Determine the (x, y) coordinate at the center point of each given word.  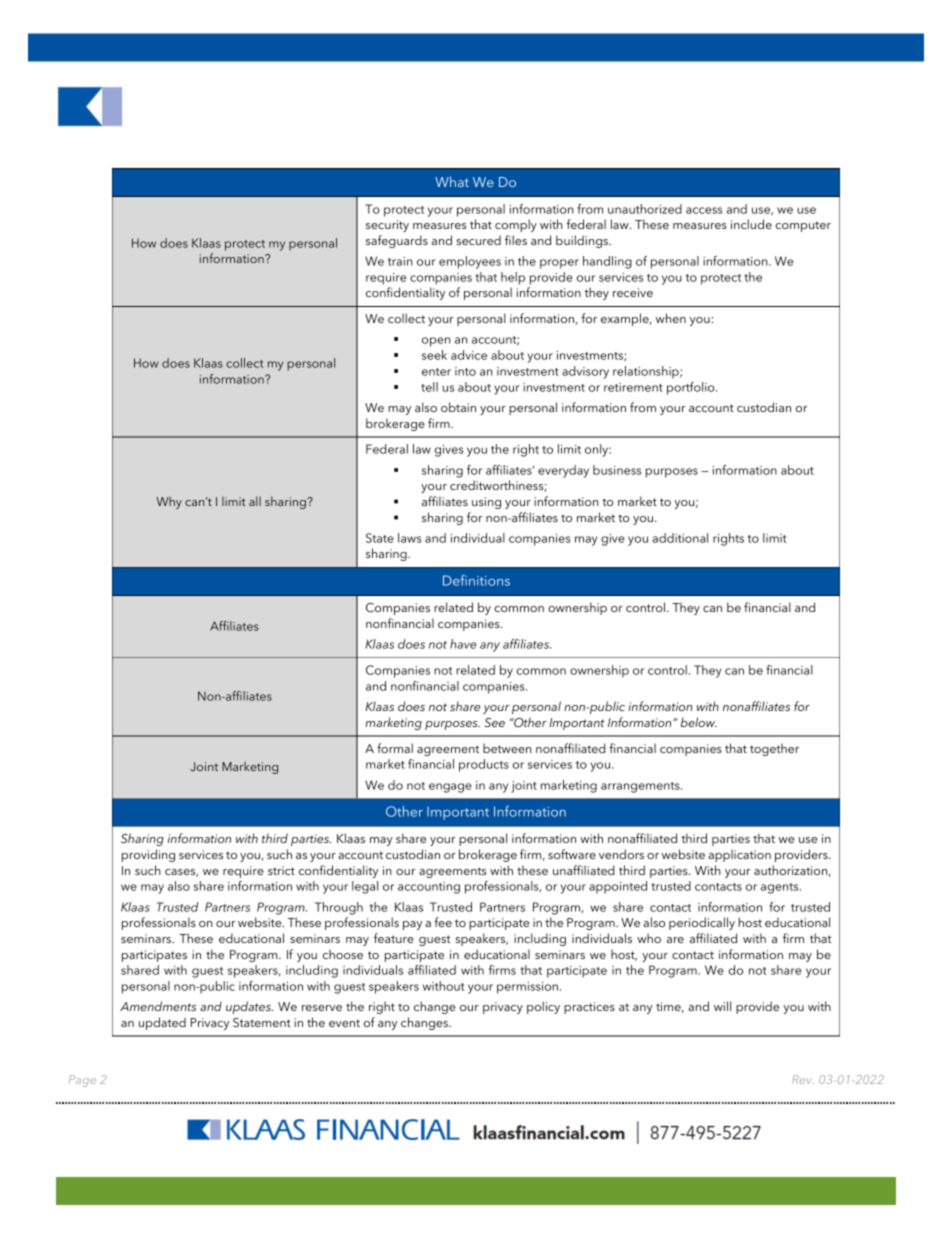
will (722, 1006)
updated (162, 1023)
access (704, 210)
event (344, 1023)
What (452, 181)
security (387, 226)
